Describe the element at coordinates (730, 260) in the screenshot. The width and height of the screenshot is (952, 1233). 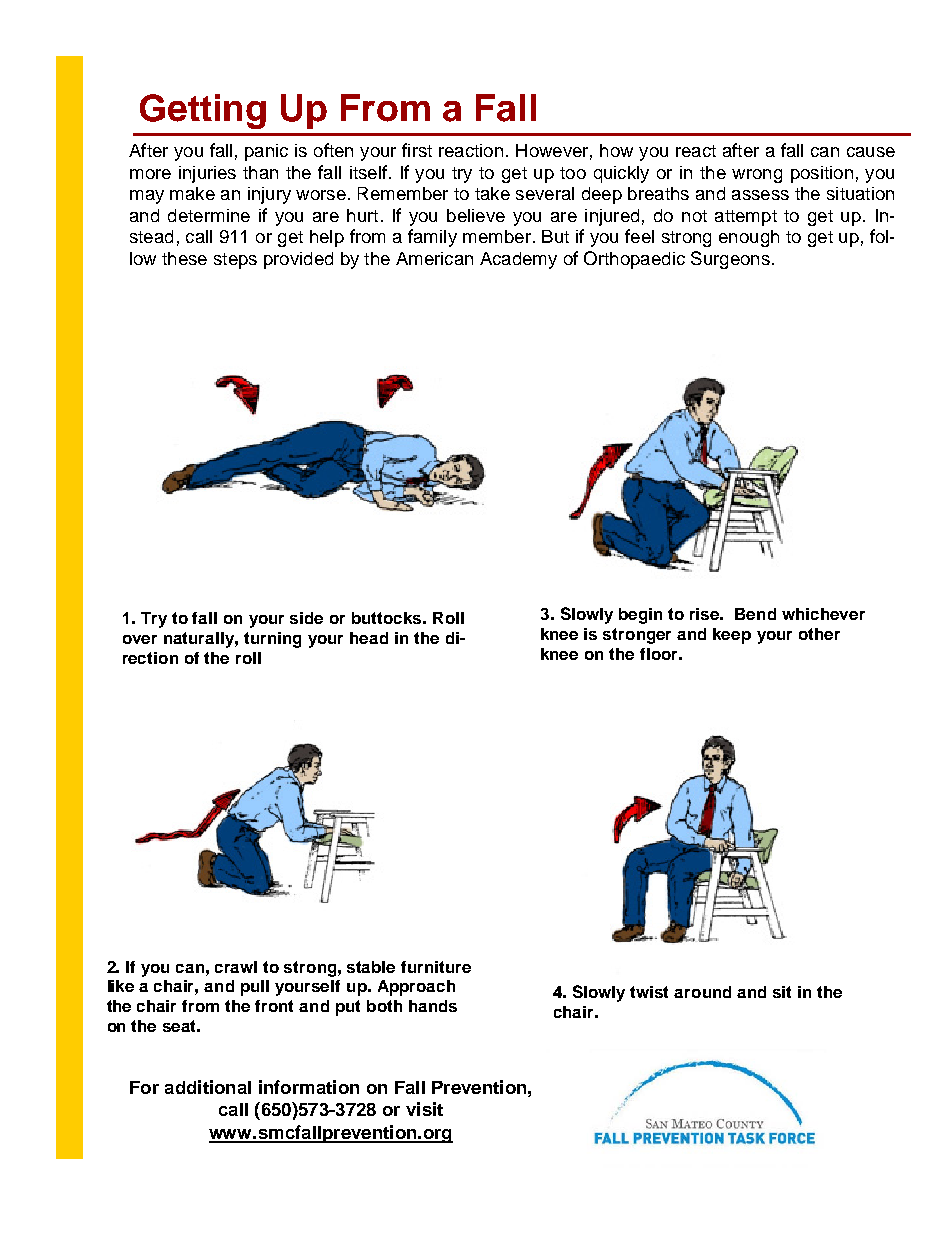
I see `Surgeons` at that location.
